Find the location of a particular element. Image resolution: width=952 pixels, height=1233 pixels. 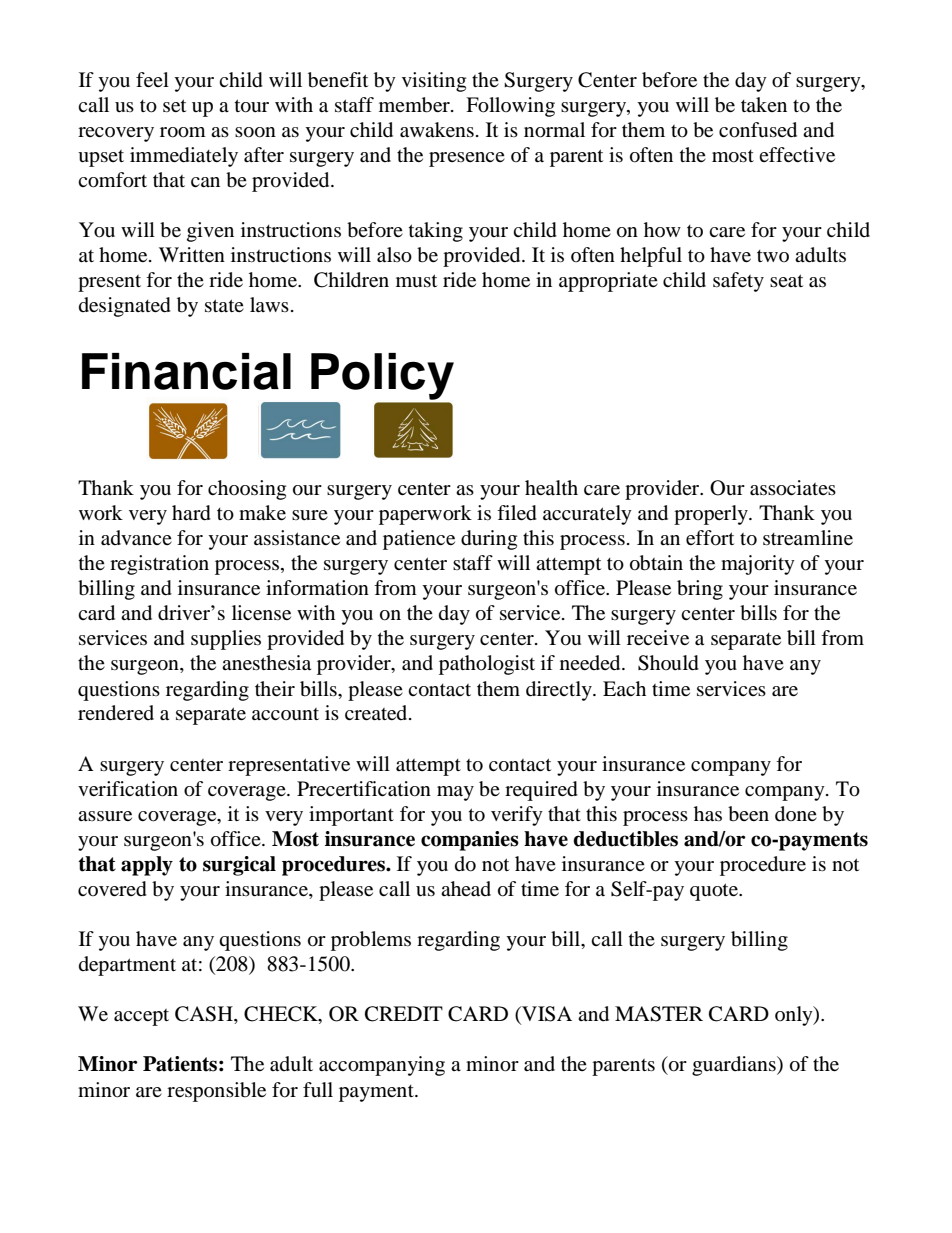

Financial is located at coordinates (186, 371).
